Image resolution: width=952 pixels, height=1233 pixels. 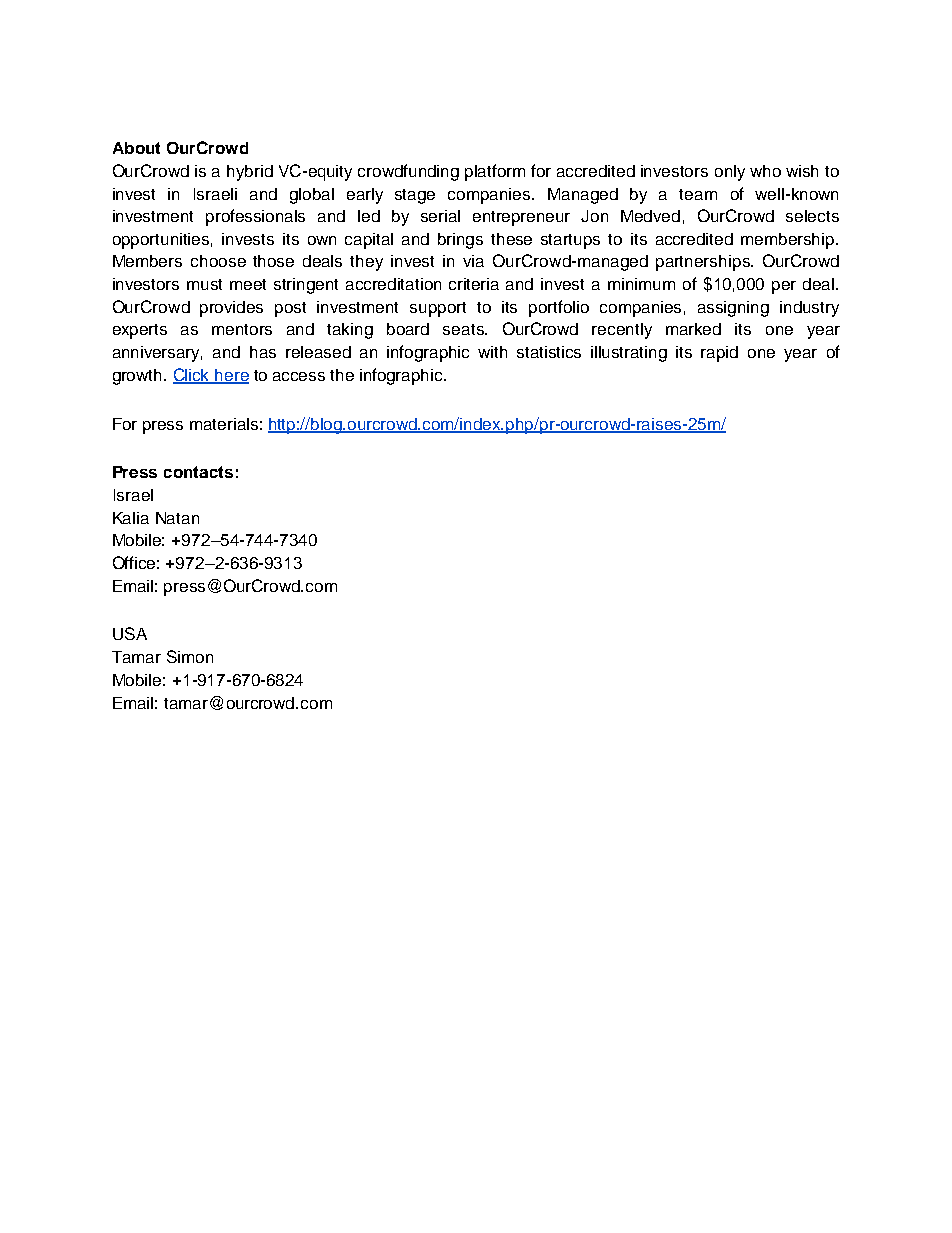 I want to click on only, so click(x=730, y=173).
